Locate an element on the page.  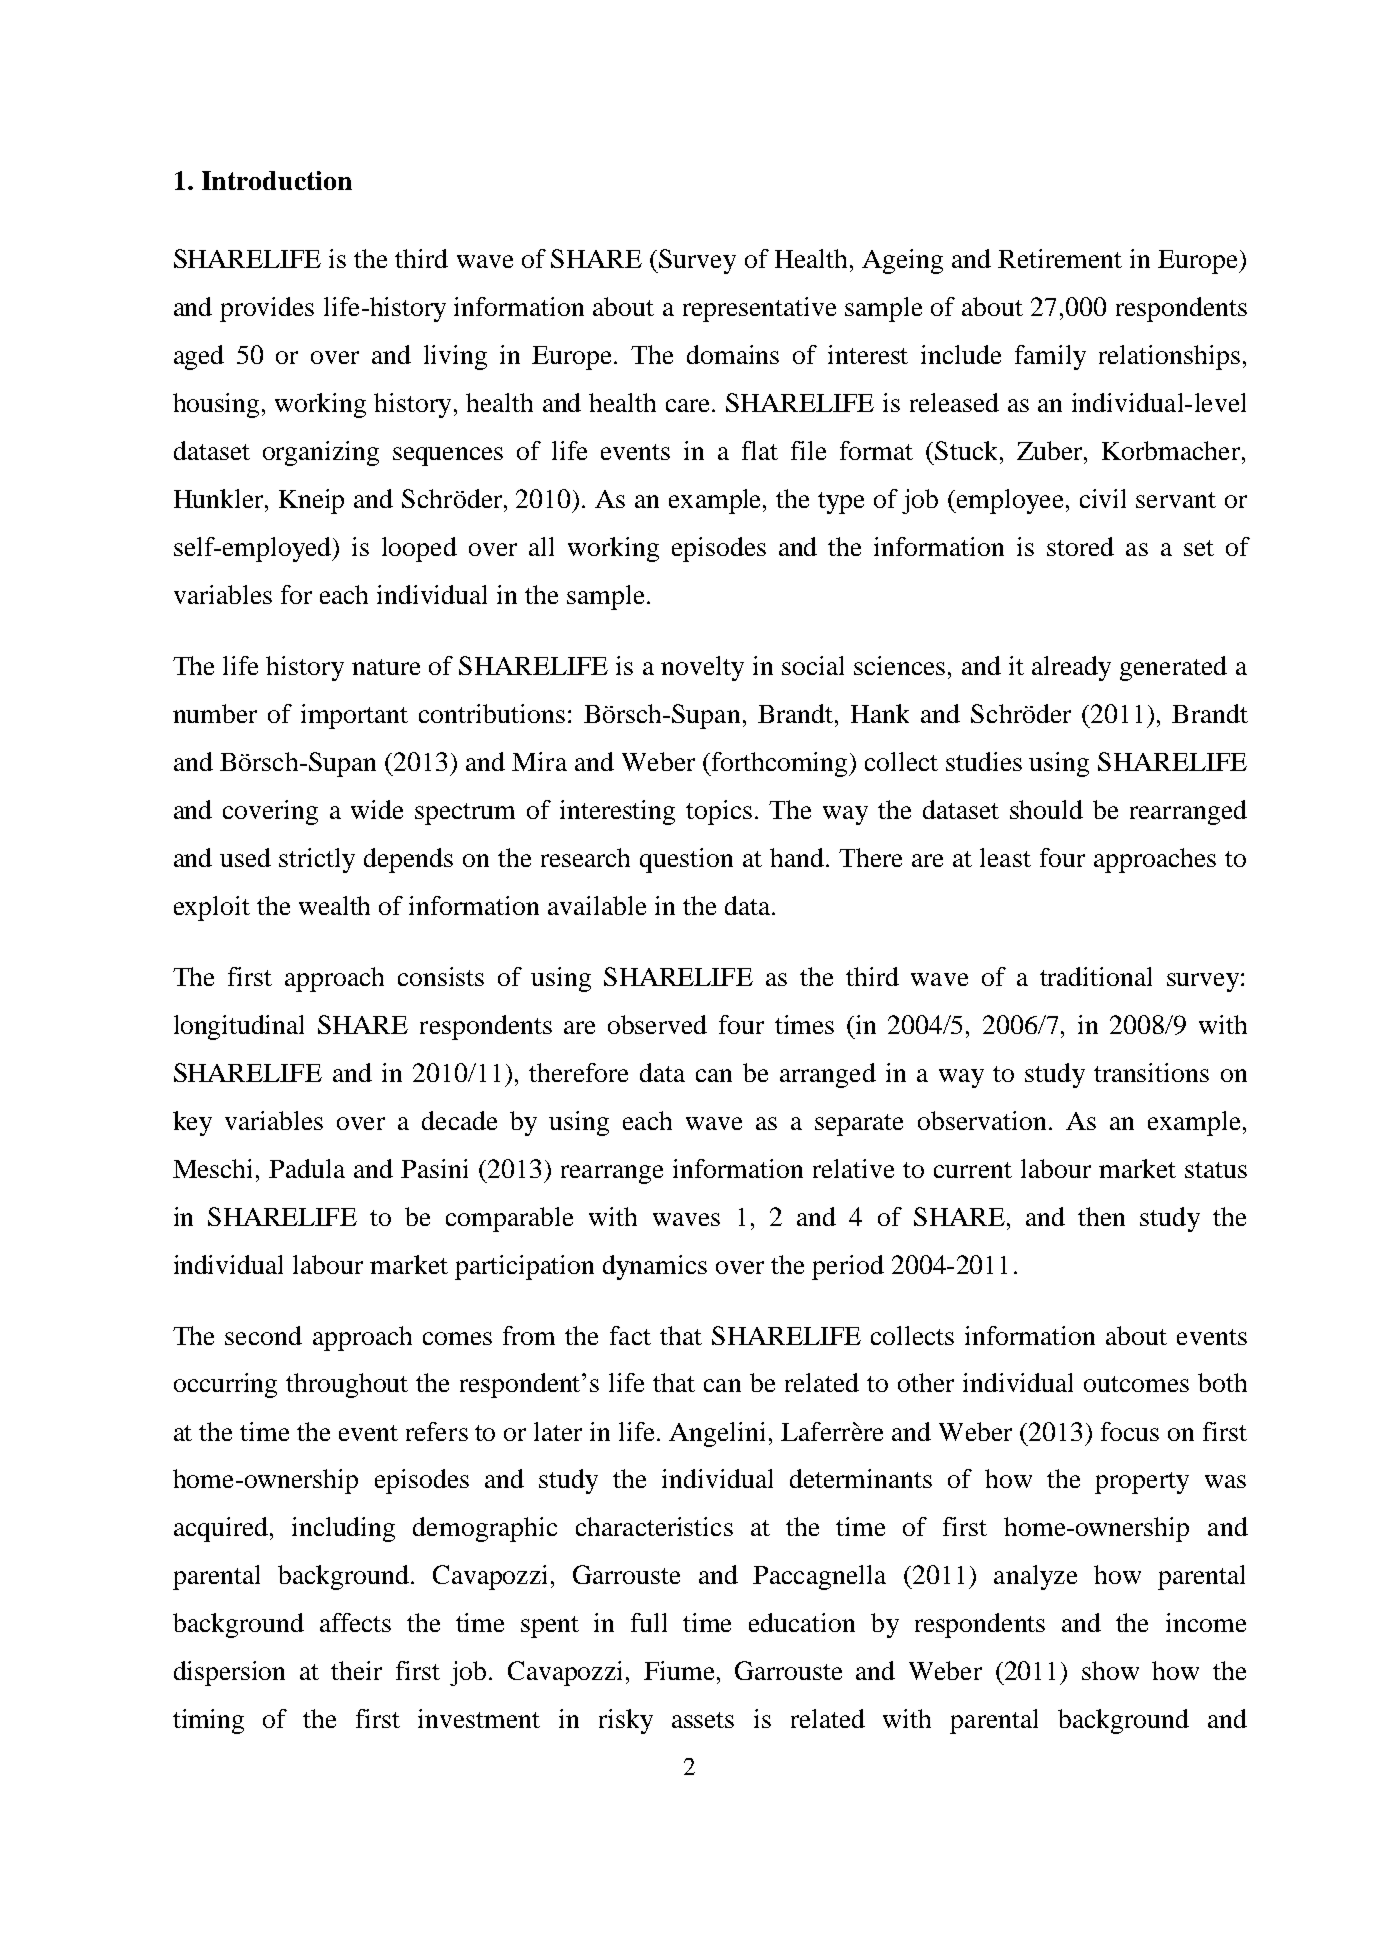
civil is located at coordinates (1103, 498).
